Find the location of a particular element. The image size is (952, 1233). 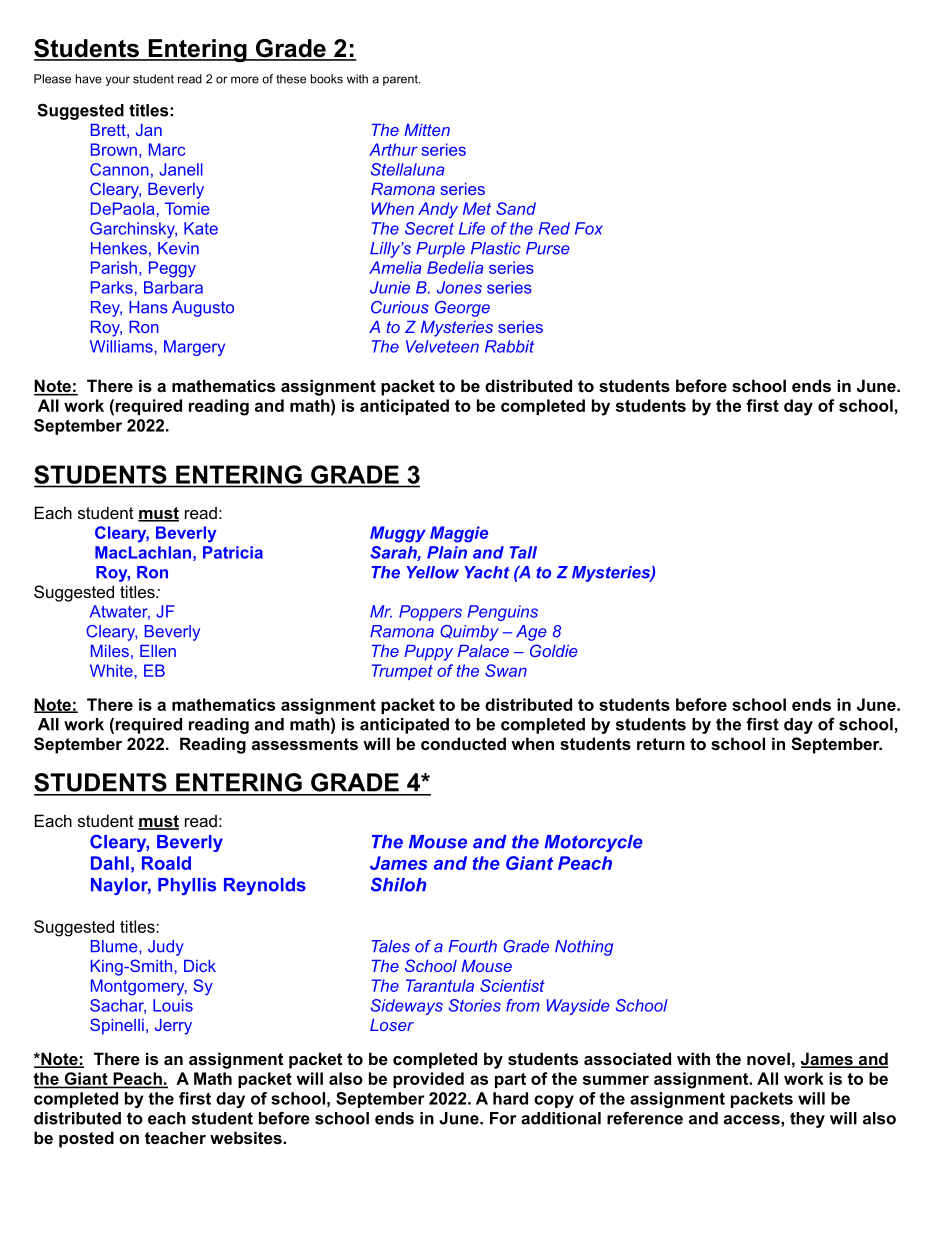

your is located at coordinates (118, 81).
